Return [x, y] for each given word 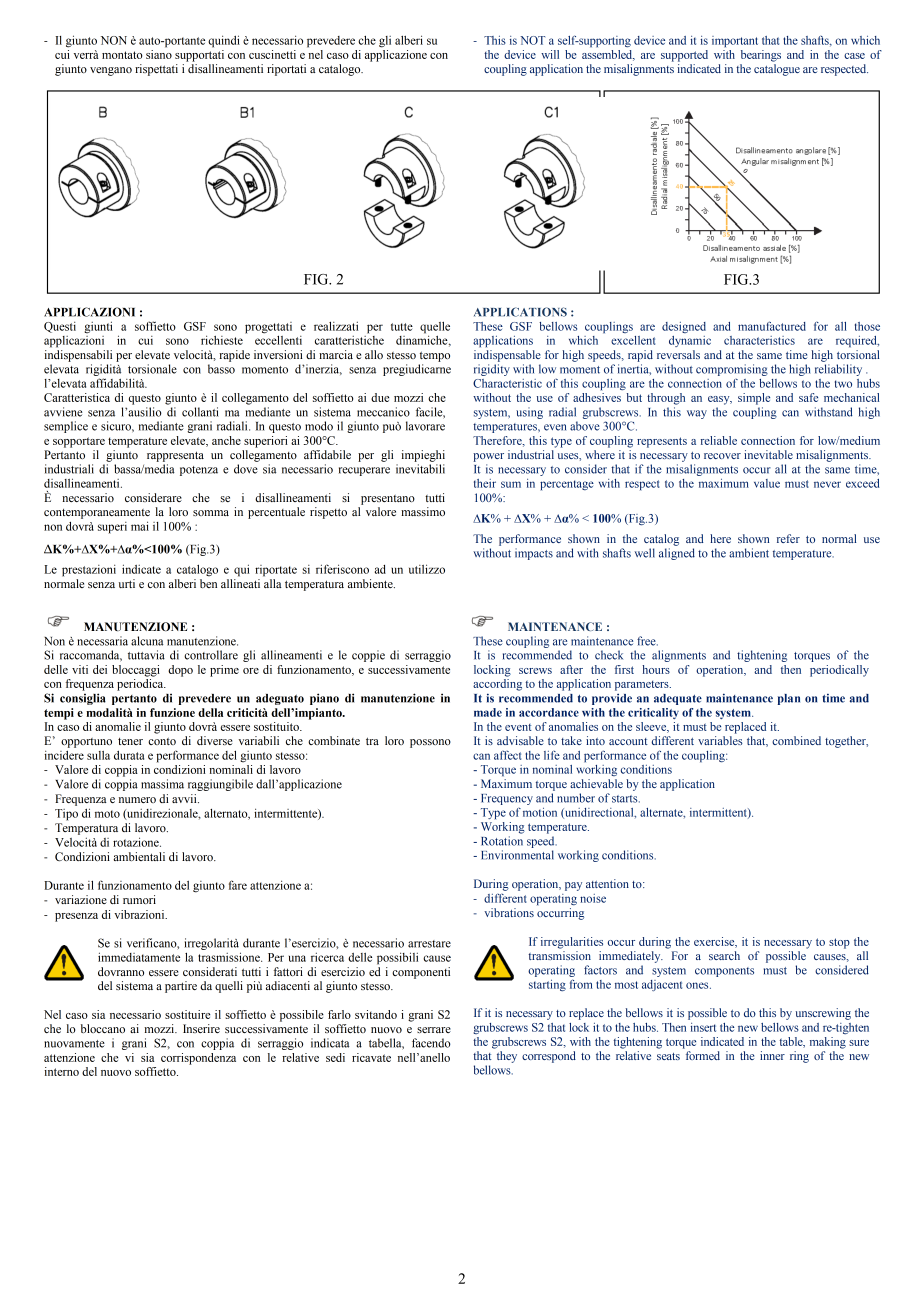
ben [208, 583]
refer [788, 538]
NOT [532, 40]
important [735, 42]
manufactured [772, 326]
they [507, 1057]
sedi [335, 1057]
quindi [224, 41]
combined [796, 740]
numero [137, 800]
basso [221, 369]
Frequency [507, 799]
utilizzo [427, 569]
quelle [435, 328]
